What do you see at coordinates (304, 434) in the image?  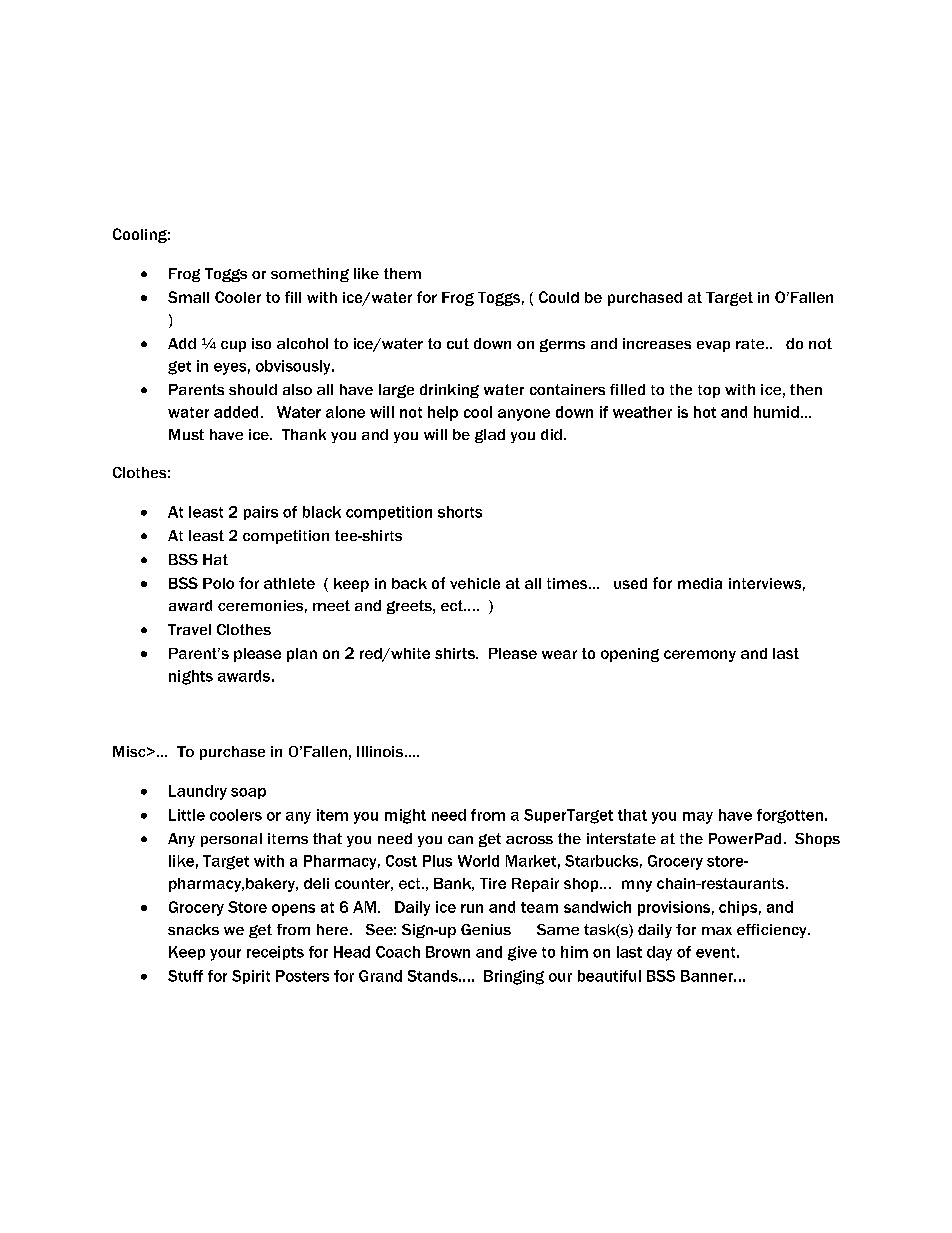 I see `Thank` at bounding box center [304, 434].
